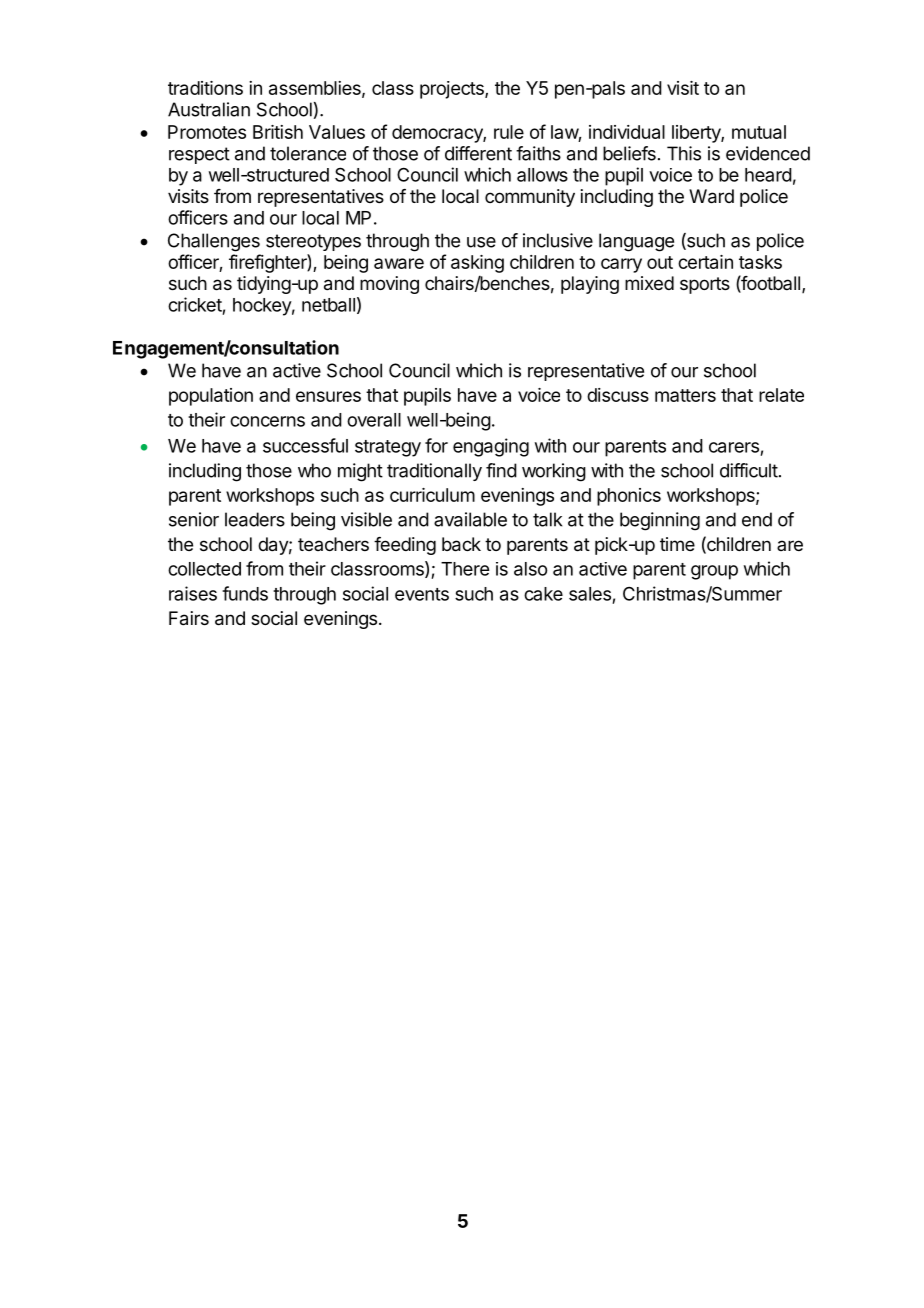 The width and height of the document is (924, 1308). Describe the element at coordinates (734, 447) in the document. I see `carers` at that location.
